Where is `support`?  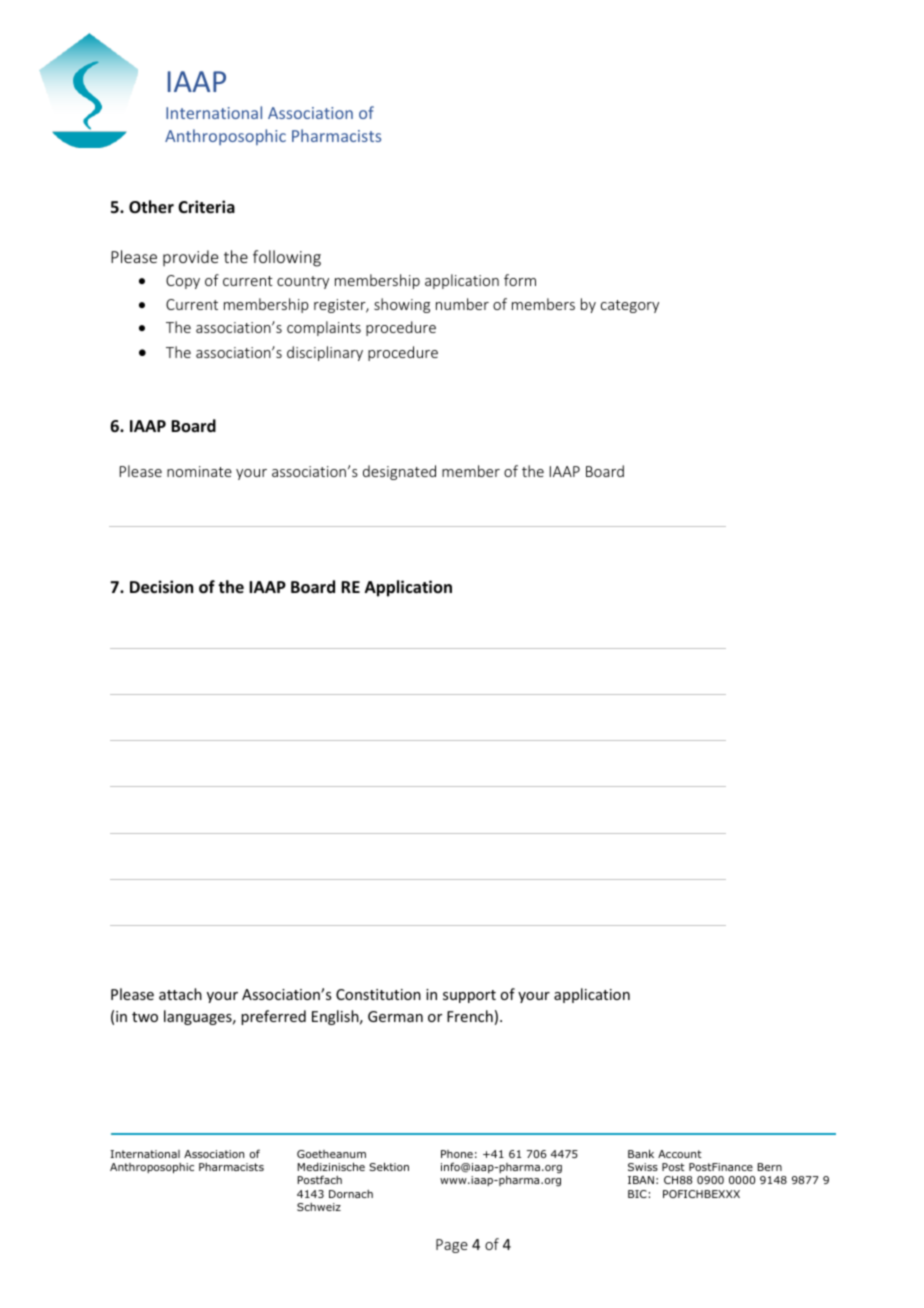
support is located at coordinates (469, 996).
